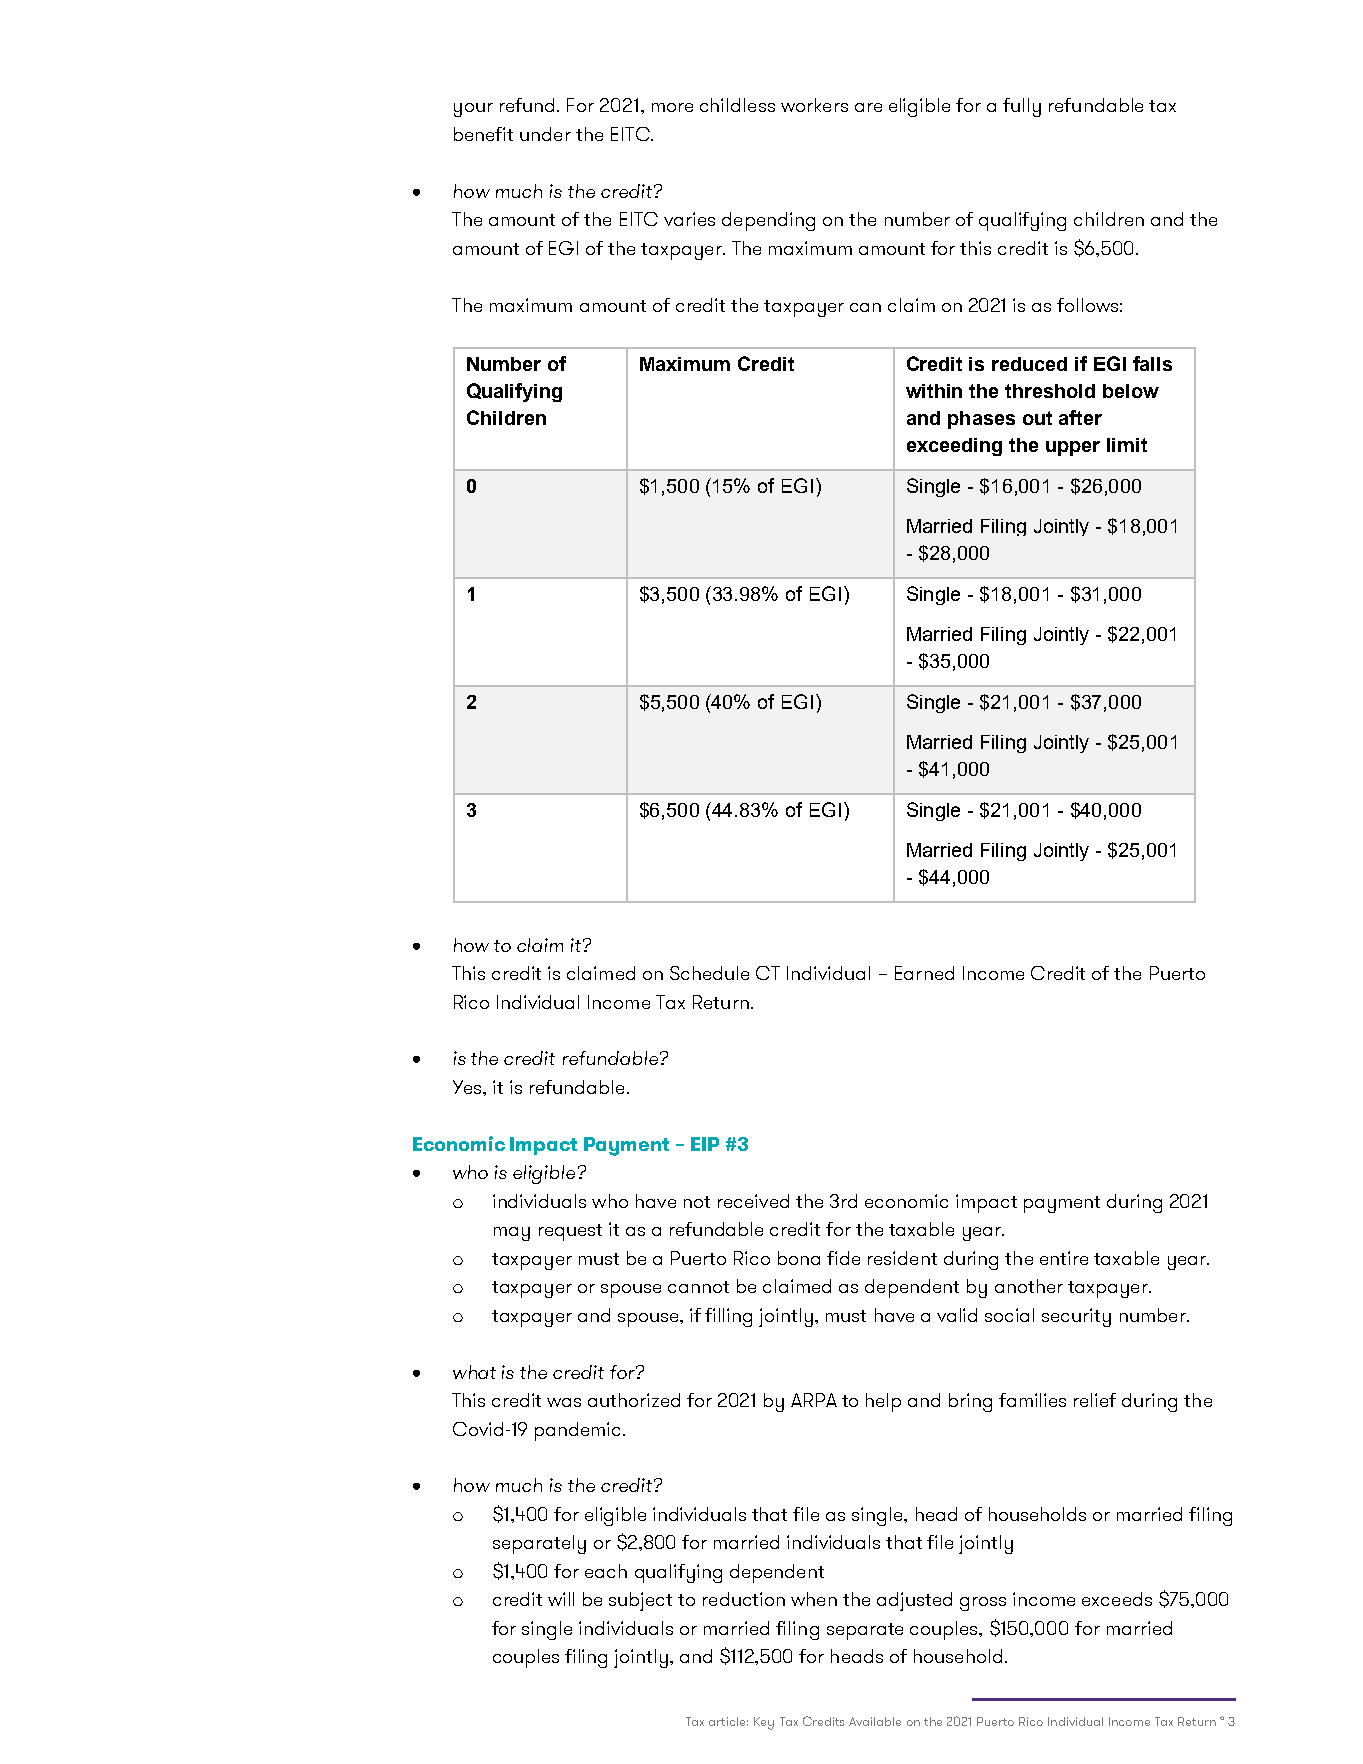  What do you see at coordinates (954, 447) in the image?
I see `exceeding` at bounding box center [954, 447].
